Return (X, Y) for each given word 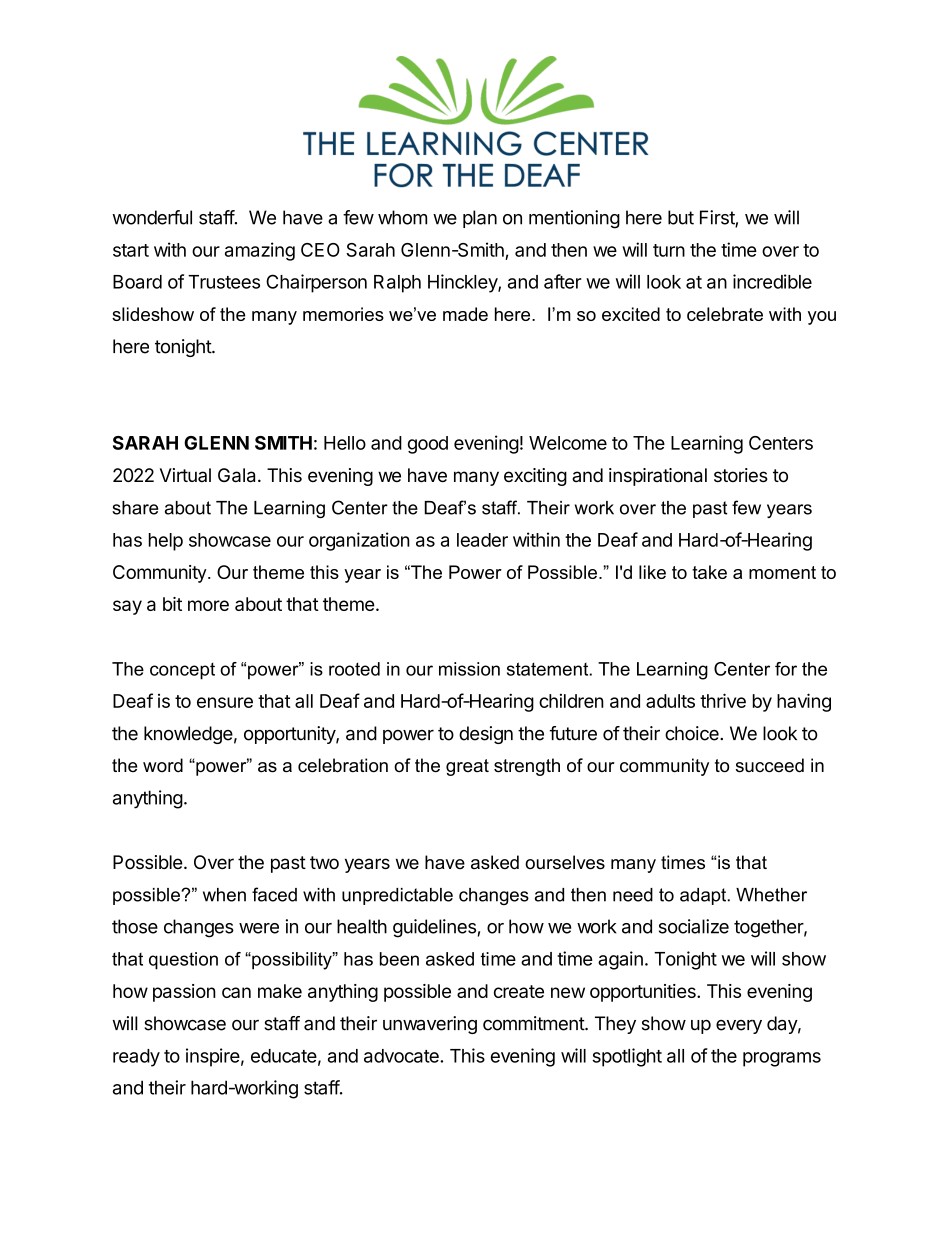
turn (669, 250)
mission (469, 669)
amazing (260, 251)
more (208, 605)
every (739, 1027)
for (786, 669)
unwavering (430, 1025)
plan (480, 219)
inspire (213, 1057)
